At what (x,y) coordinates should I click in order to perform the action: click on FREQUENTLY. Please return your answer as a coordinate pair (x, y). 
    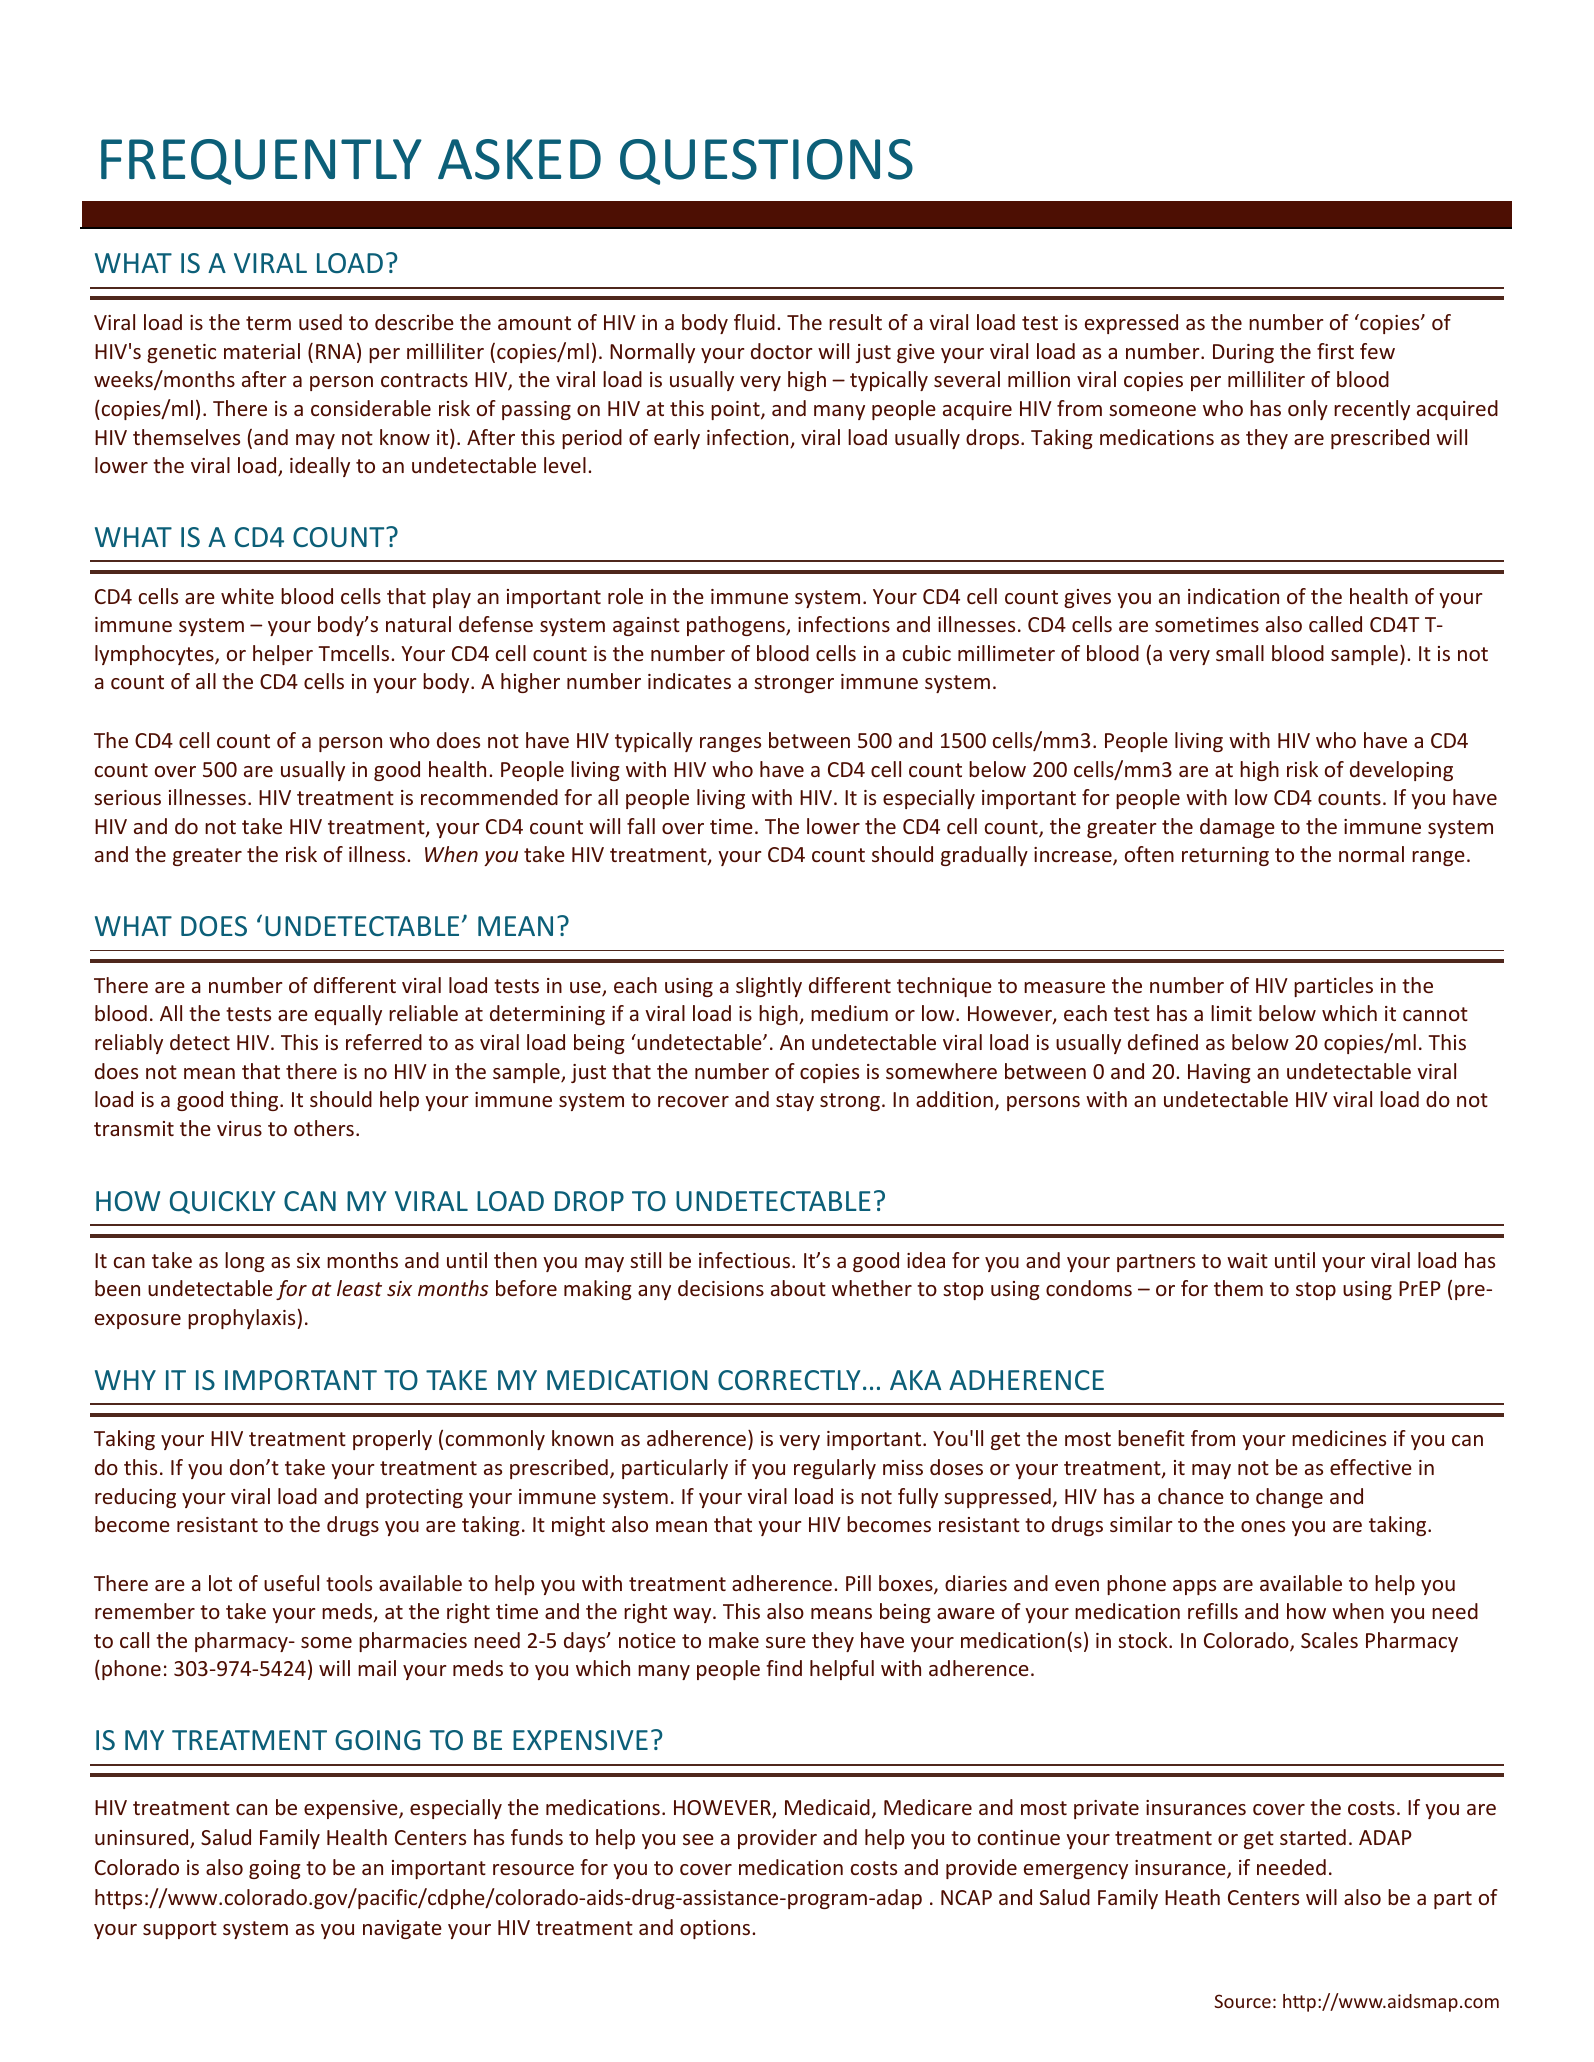
    Looking at the image, I should click on (261, 162).
